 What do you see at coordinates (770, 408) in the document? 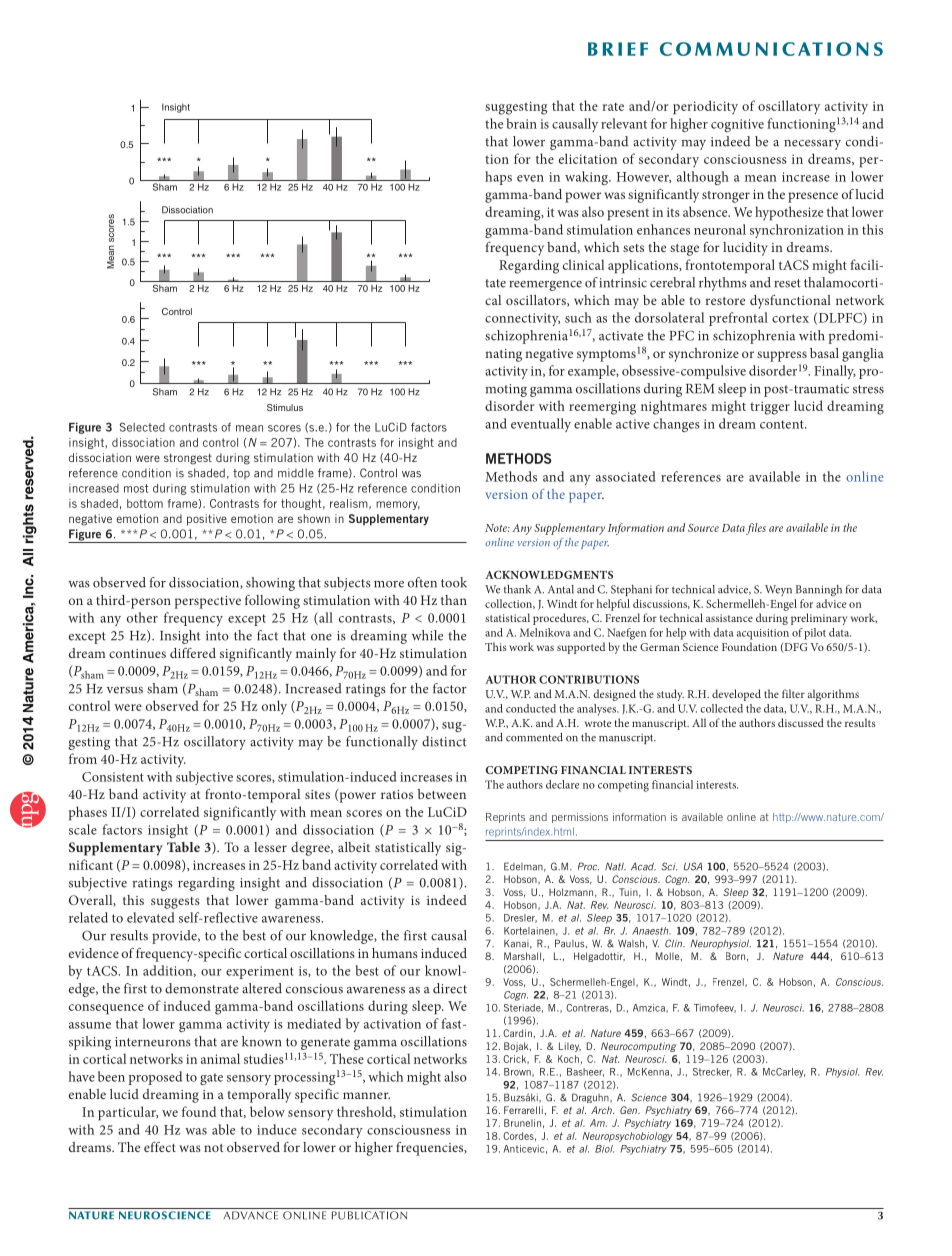
I see `trigger` at bounding box center [770, 408].
